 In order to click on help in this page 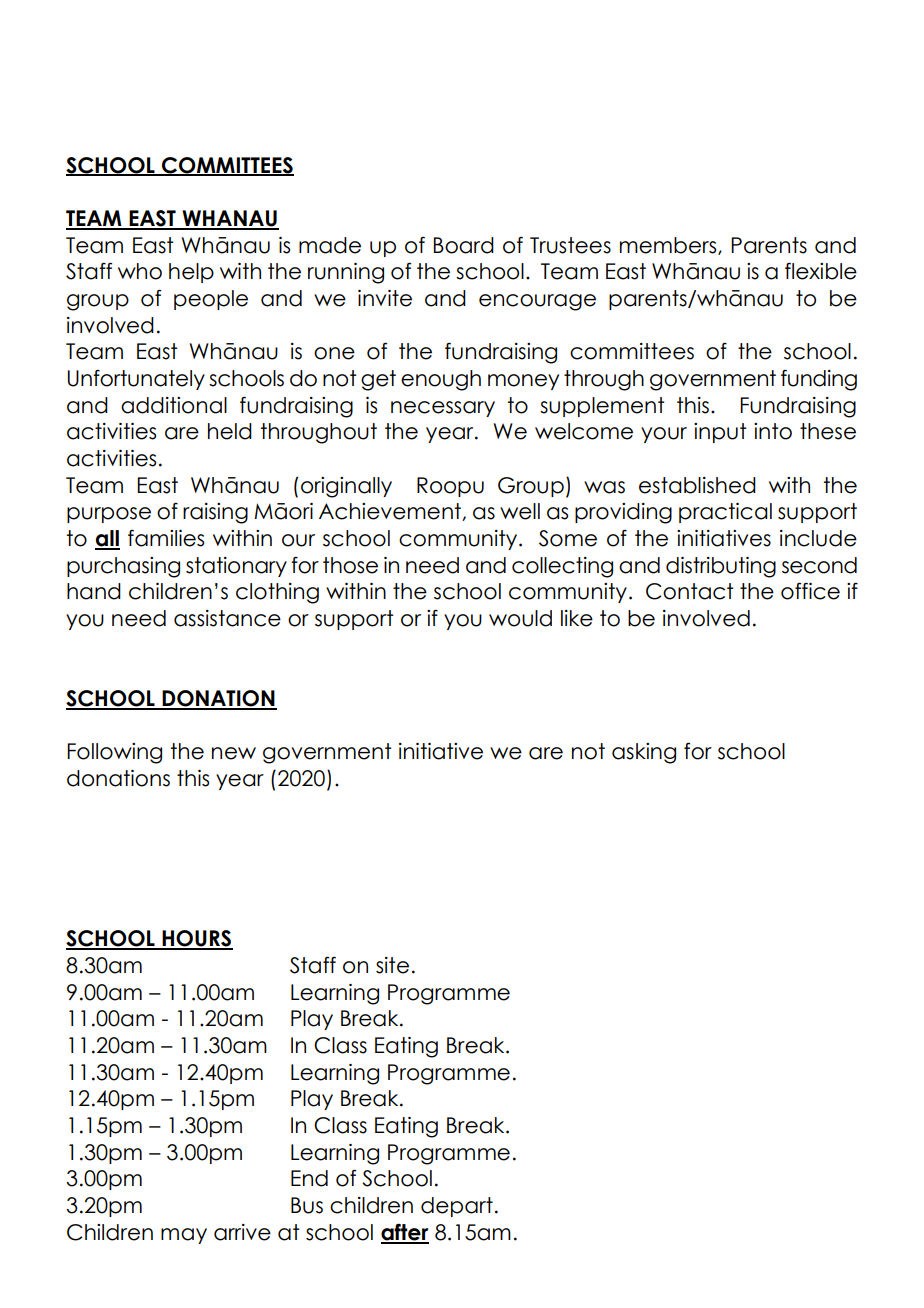, I will do `click(191, 273)`.
